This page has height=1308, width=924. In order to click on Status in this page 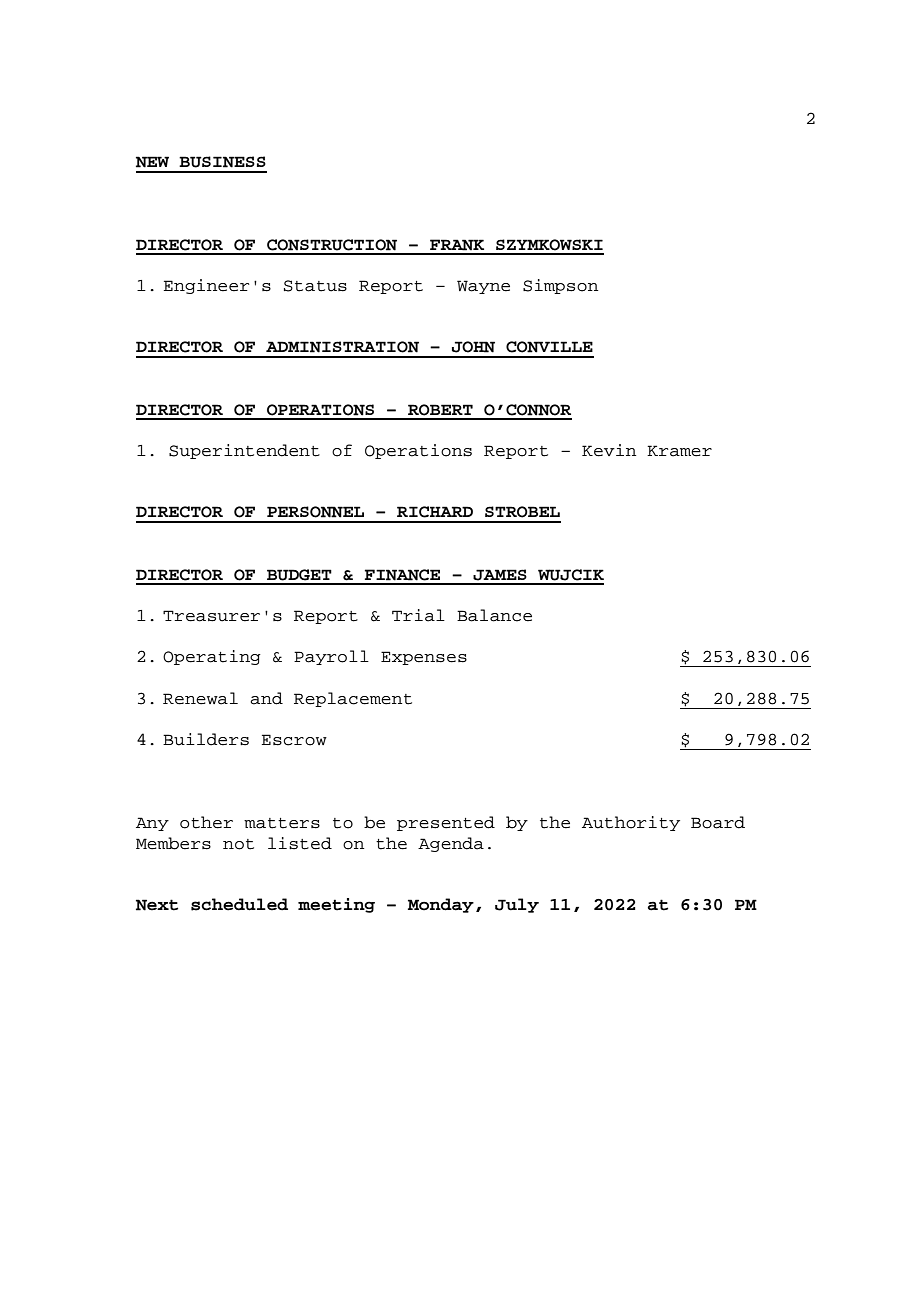, I will do `click(315, 286)`.
